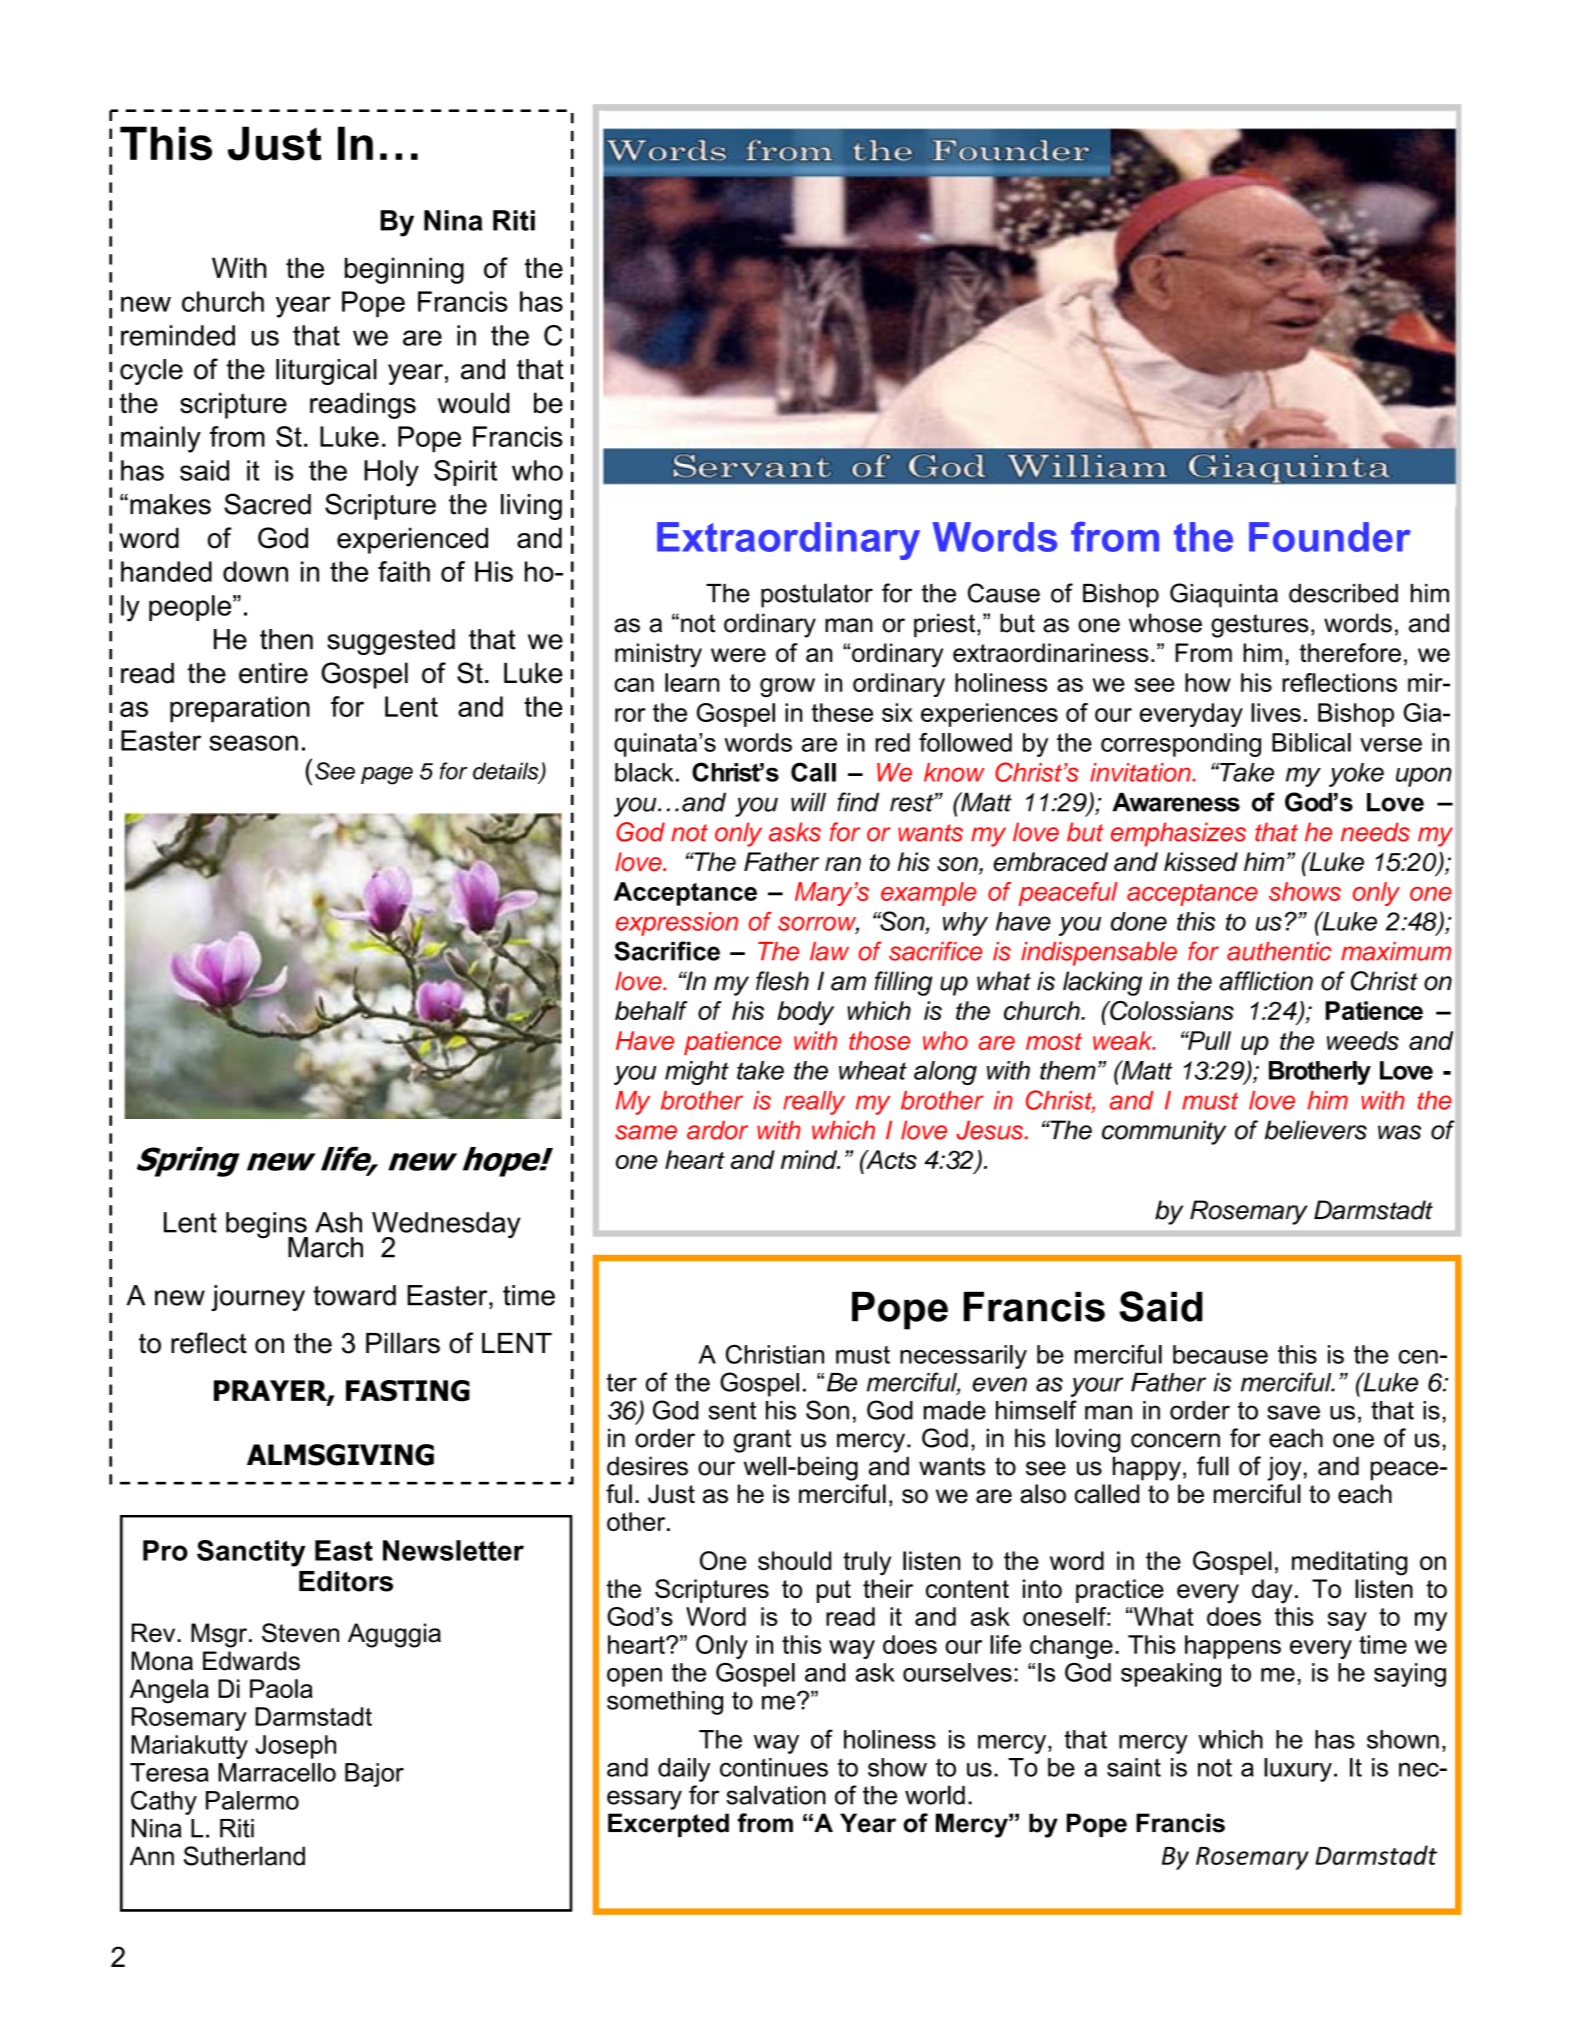 The height and width of the document is (2030, 1569). Describe the element at coordinates (1330, 537) in the document. I see `Founder` at that location.
